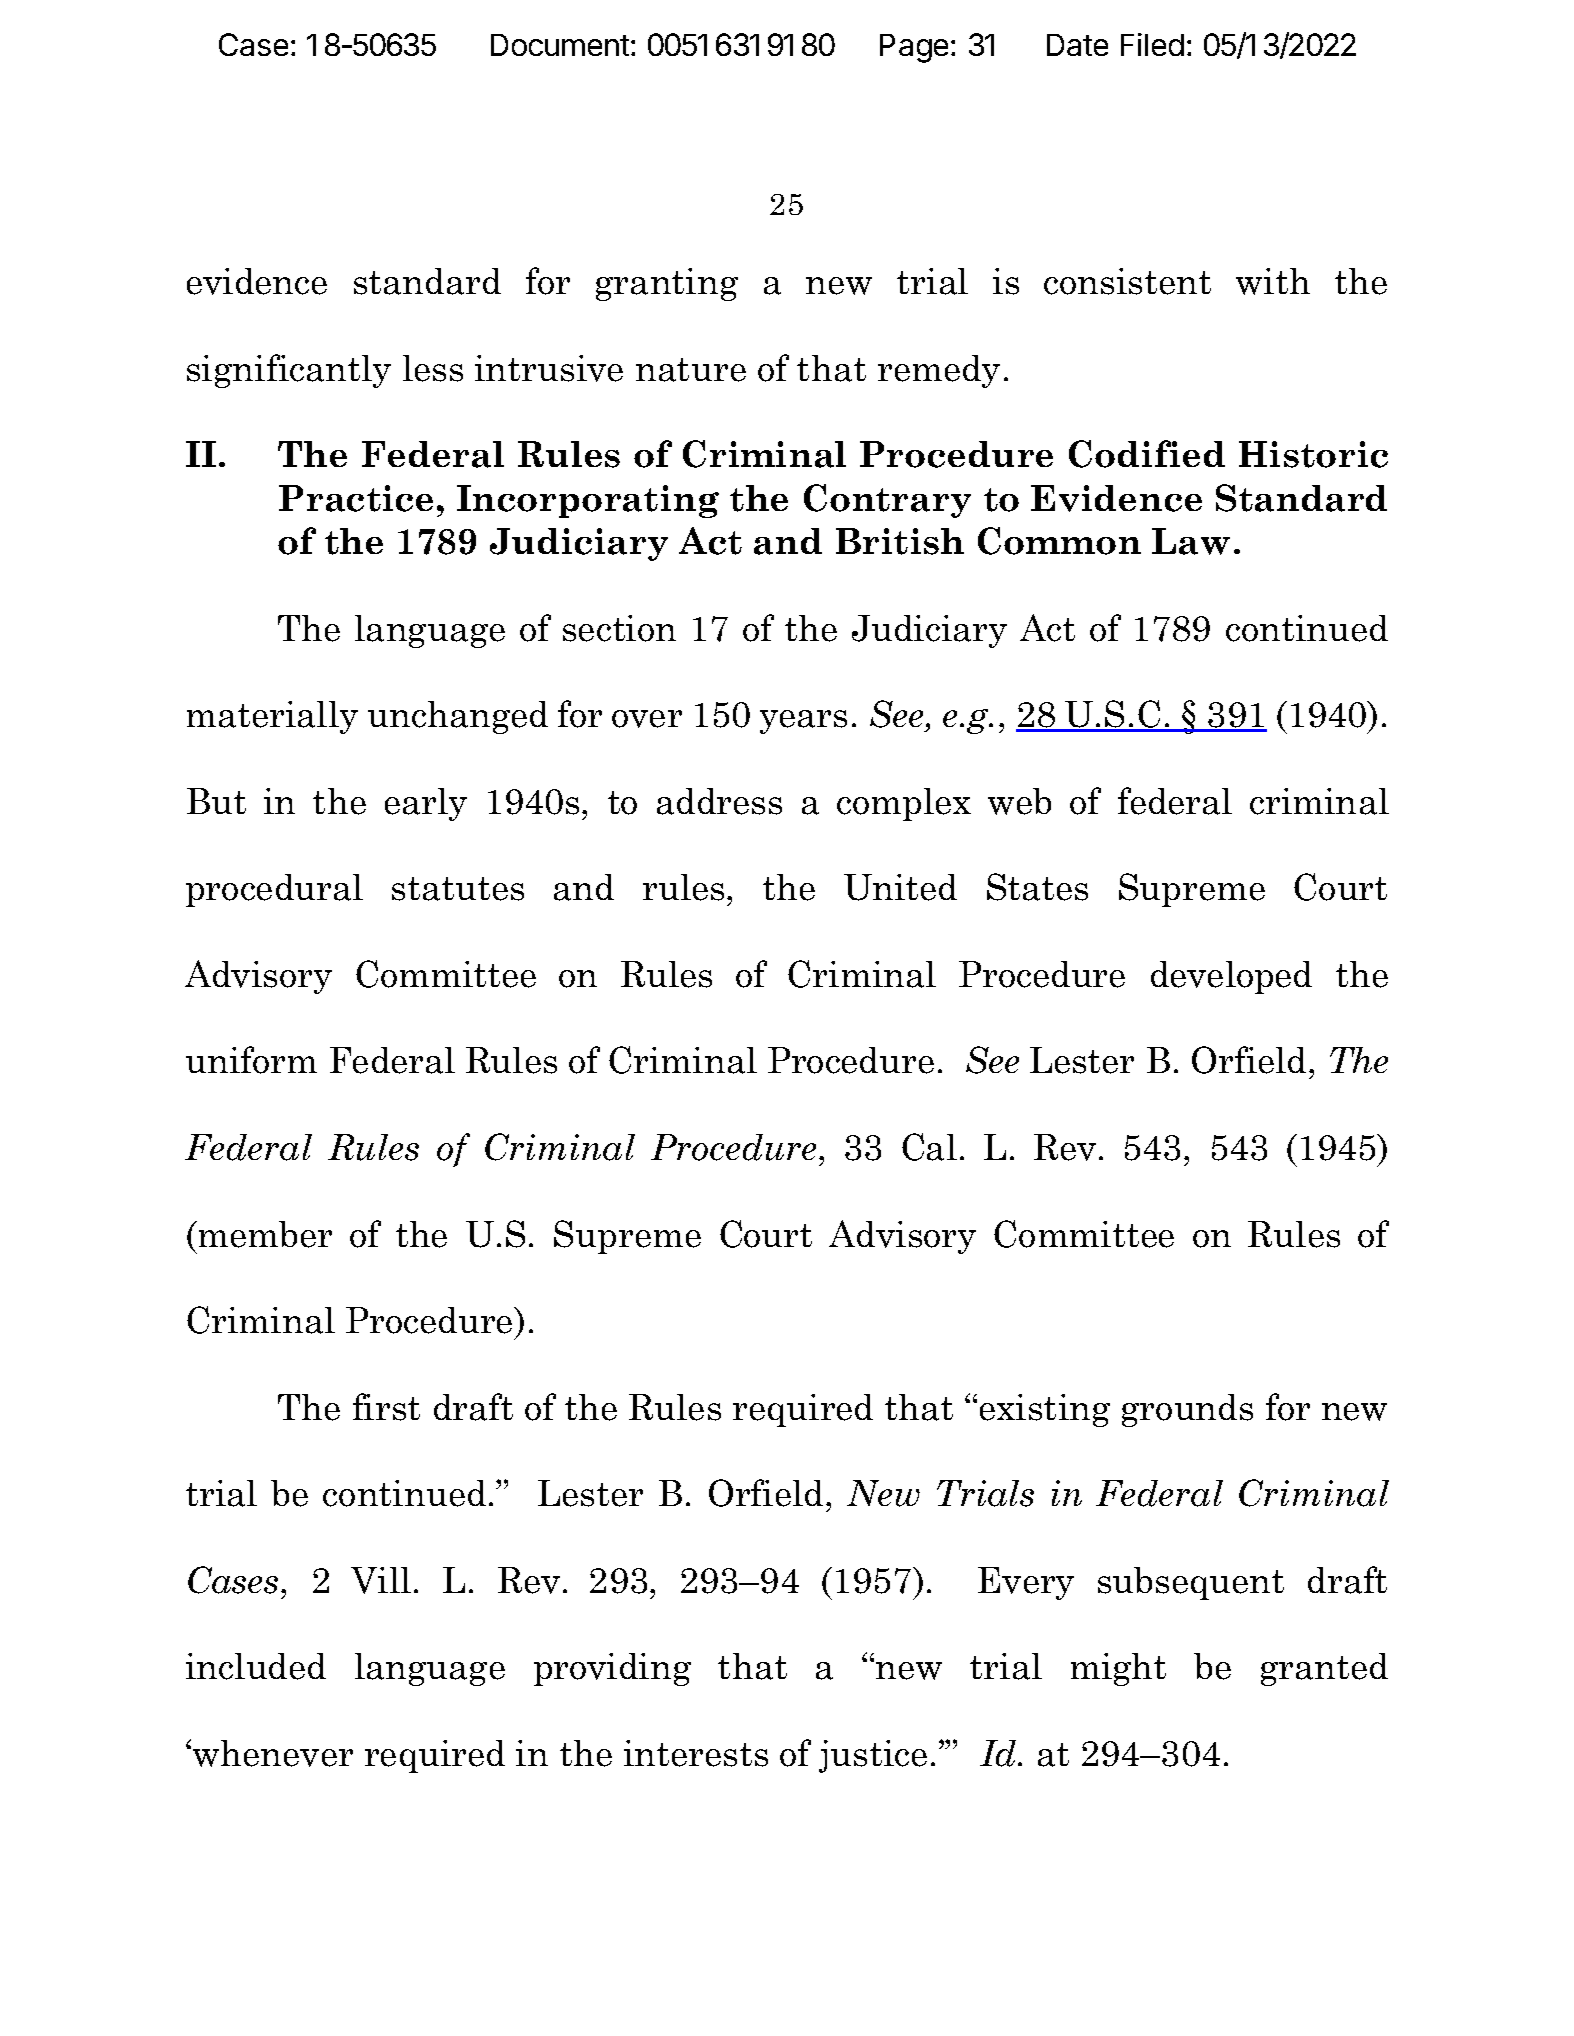 The width and height of the screenshot is (1574, 2036). I want to click on developed, so click(1231, 977).
